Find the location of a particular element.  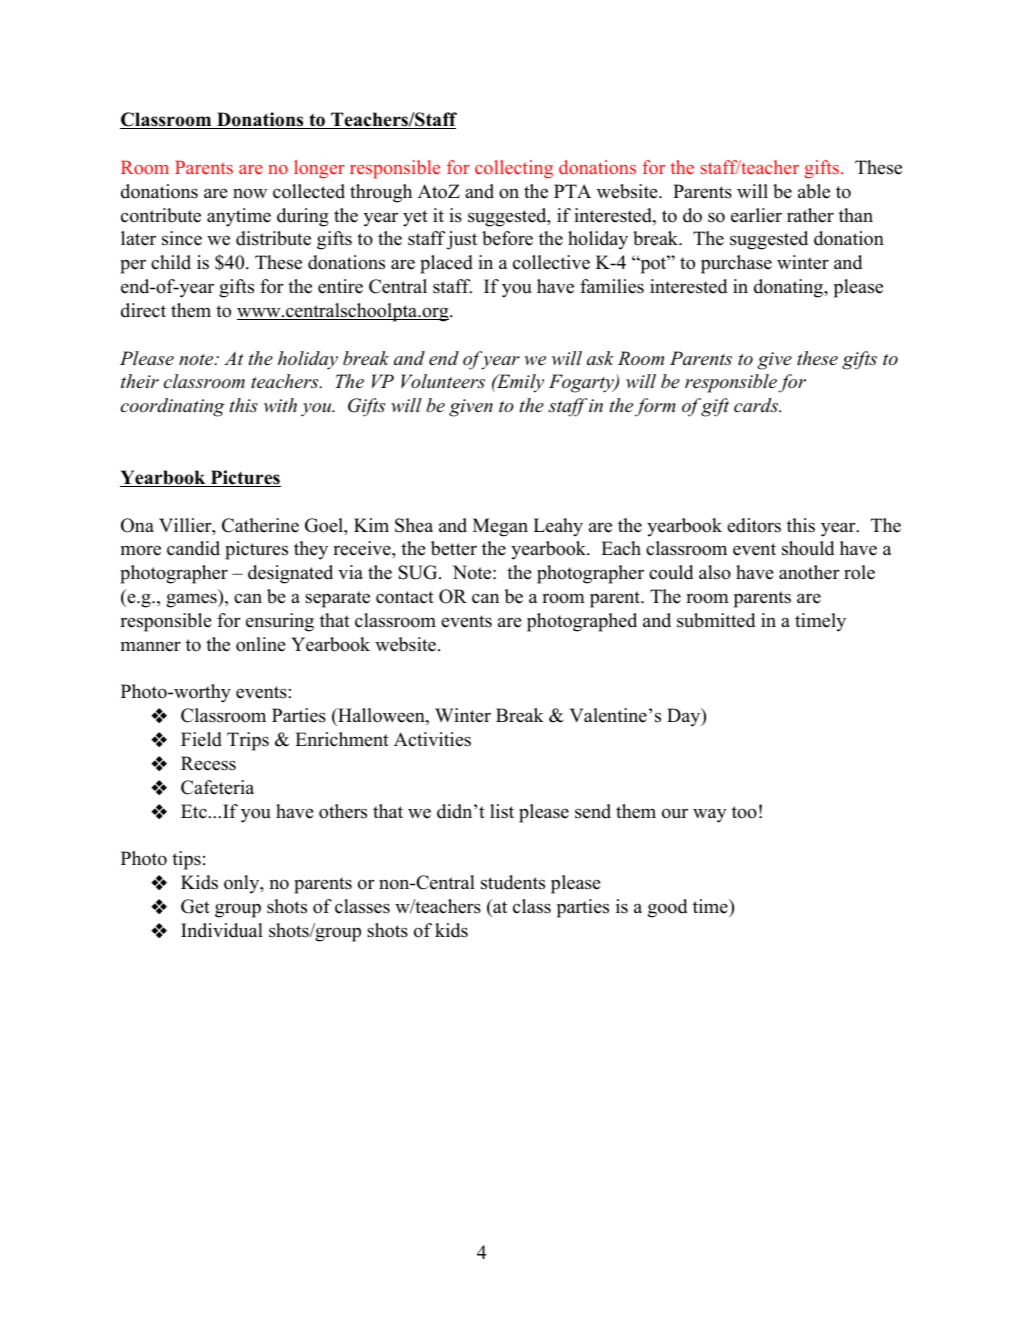

collecting is located at coordinates (514, 169).
